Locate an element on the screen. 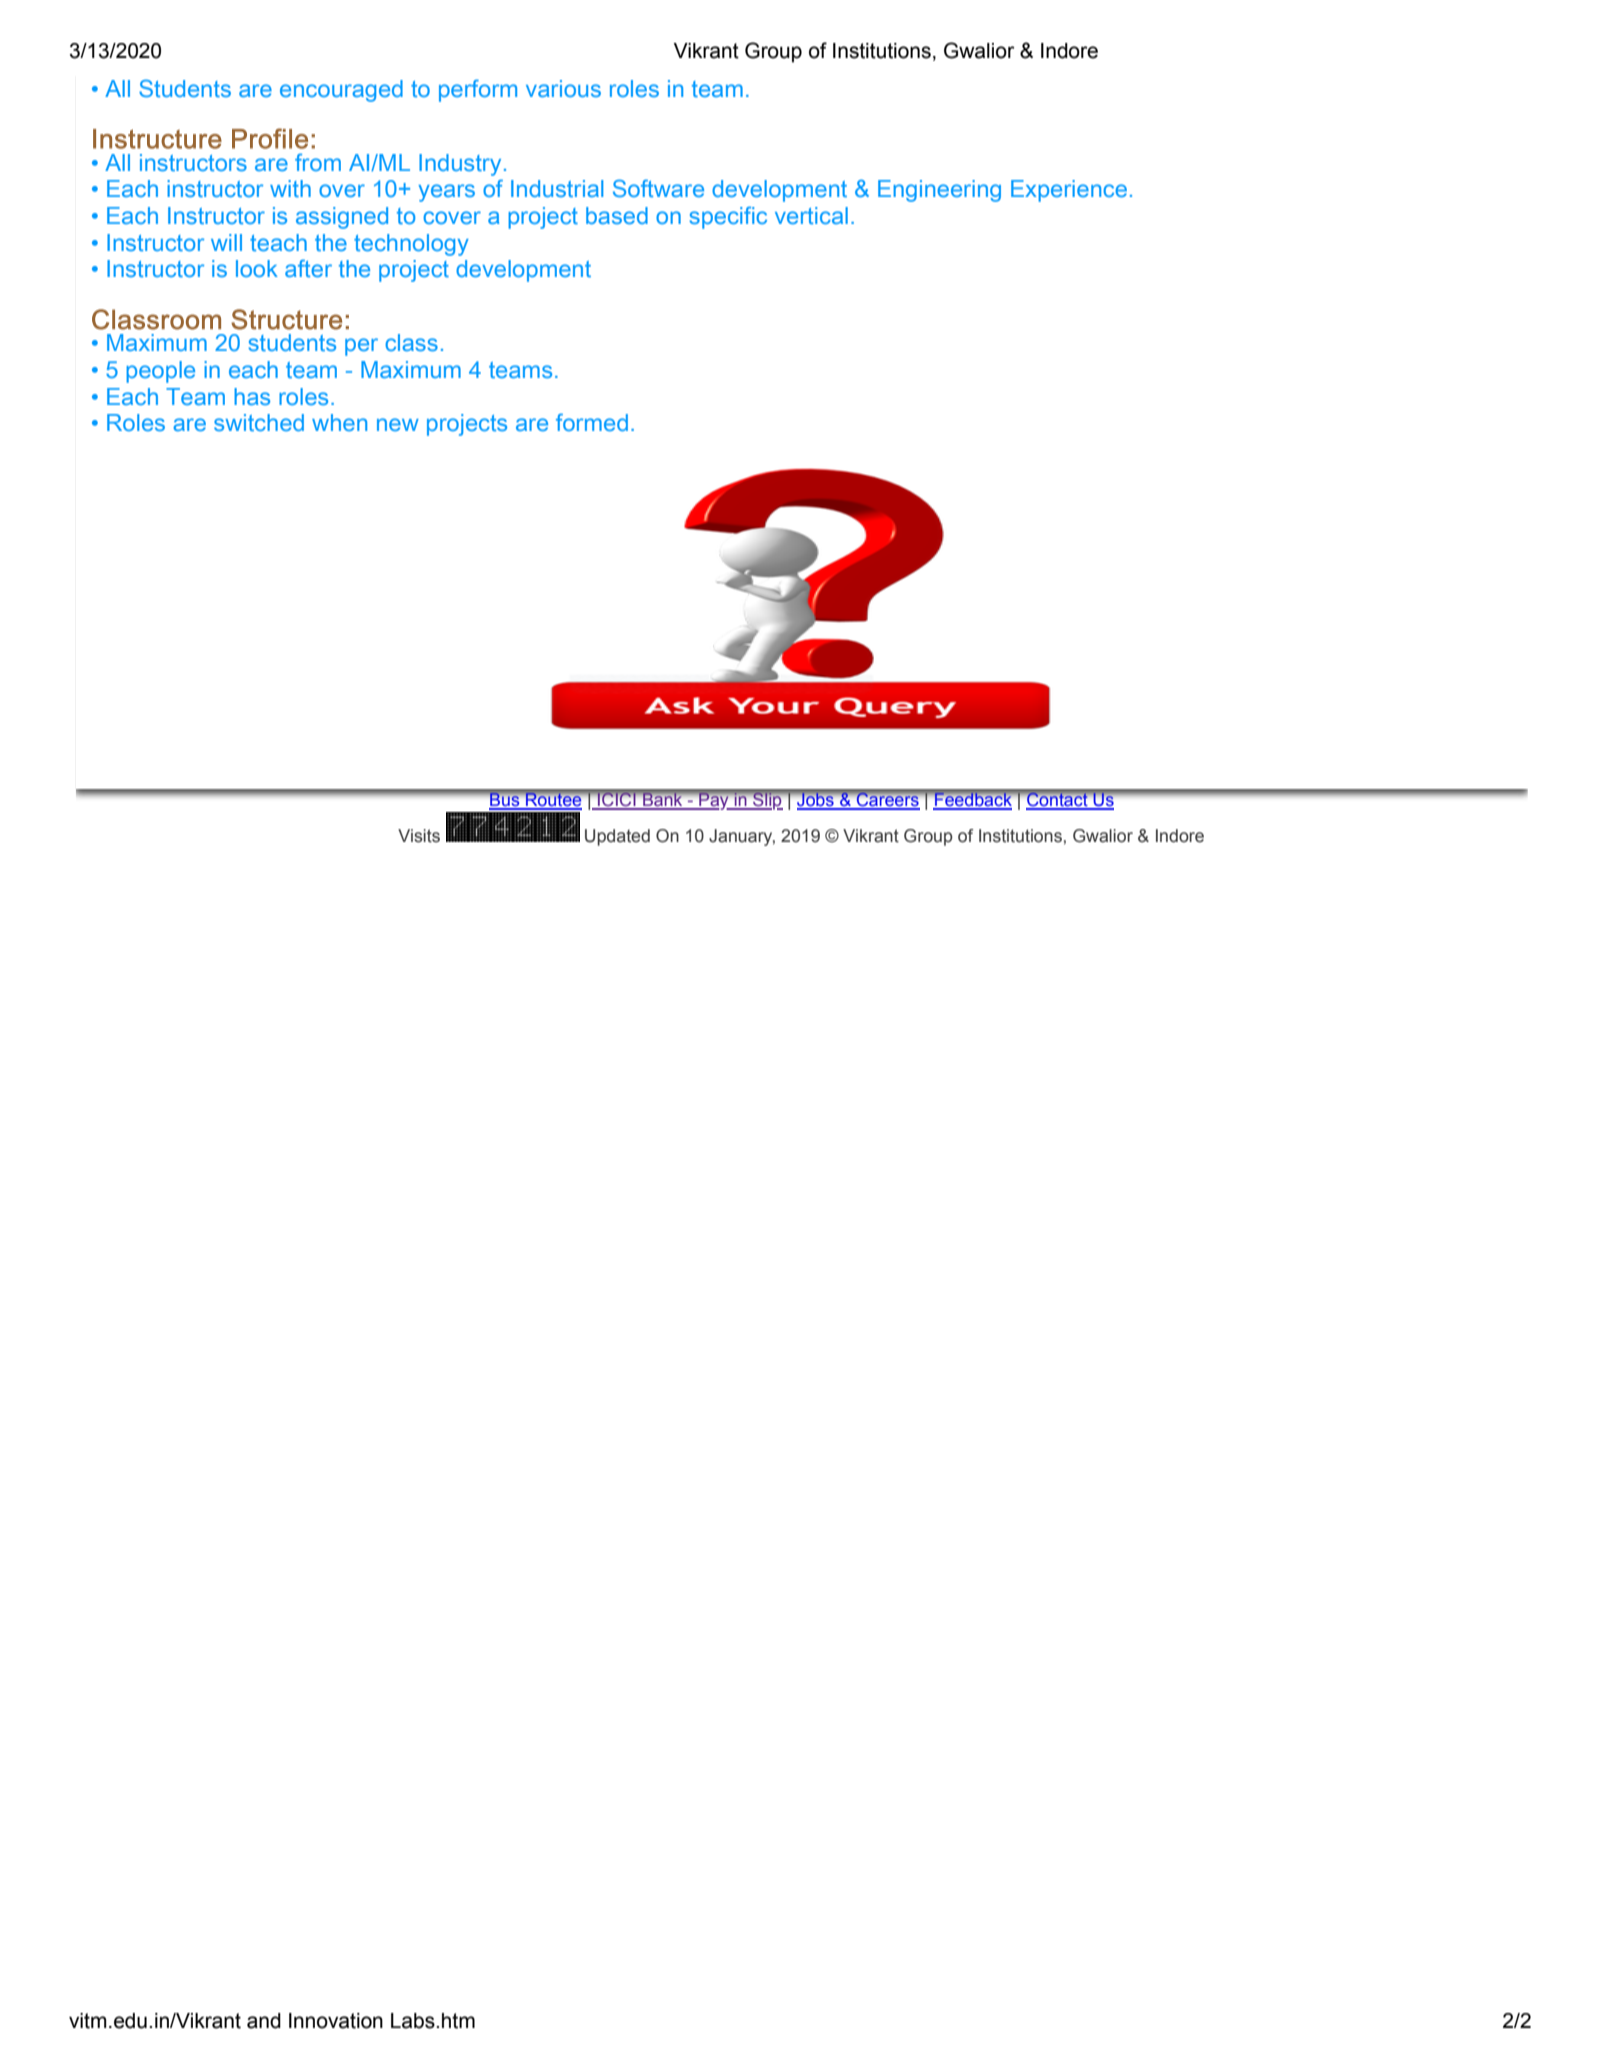  Profile is located at coordinates (270, 138).
